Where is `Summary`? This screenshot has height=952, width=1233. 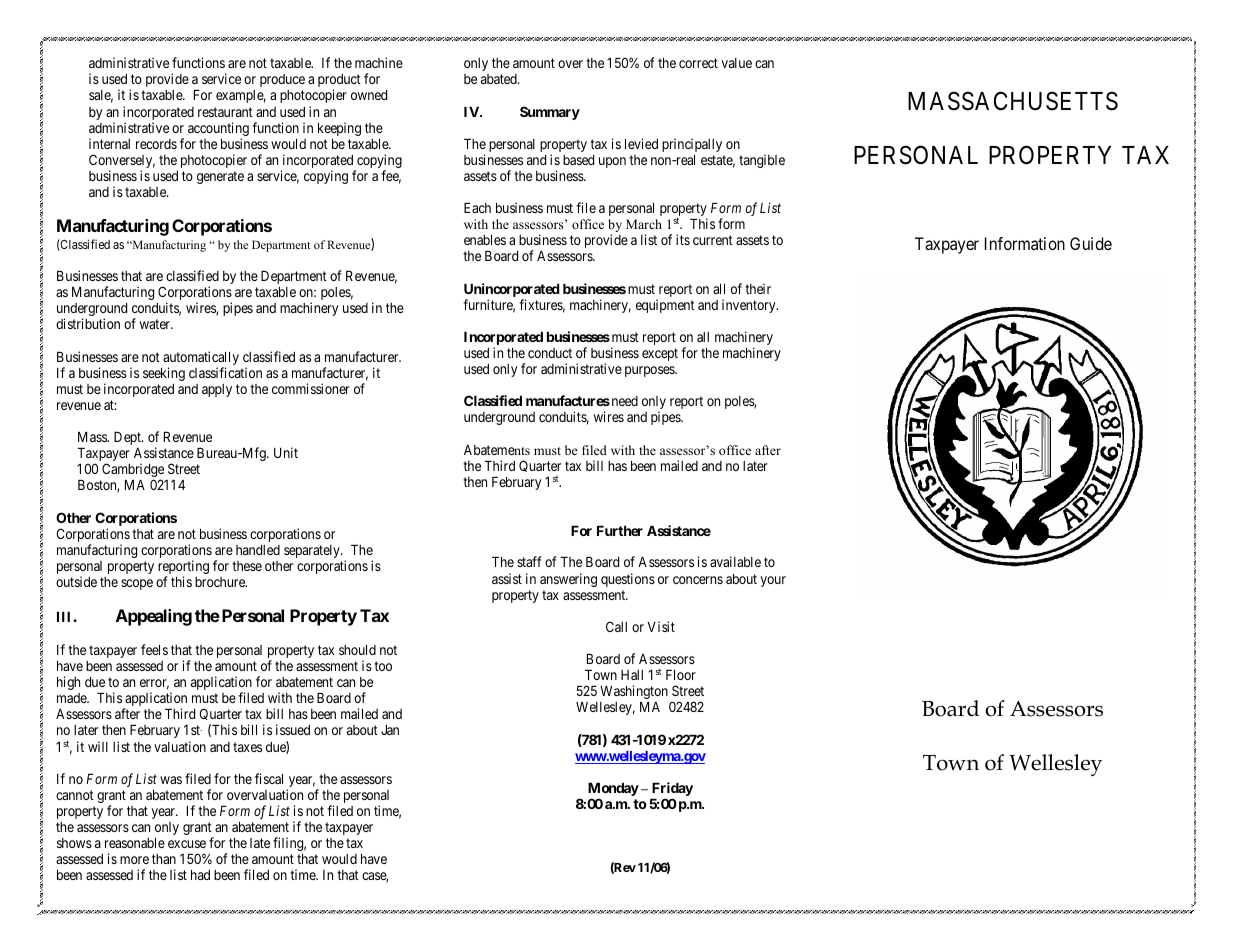
Summary is located at coordinates (550, 113).
